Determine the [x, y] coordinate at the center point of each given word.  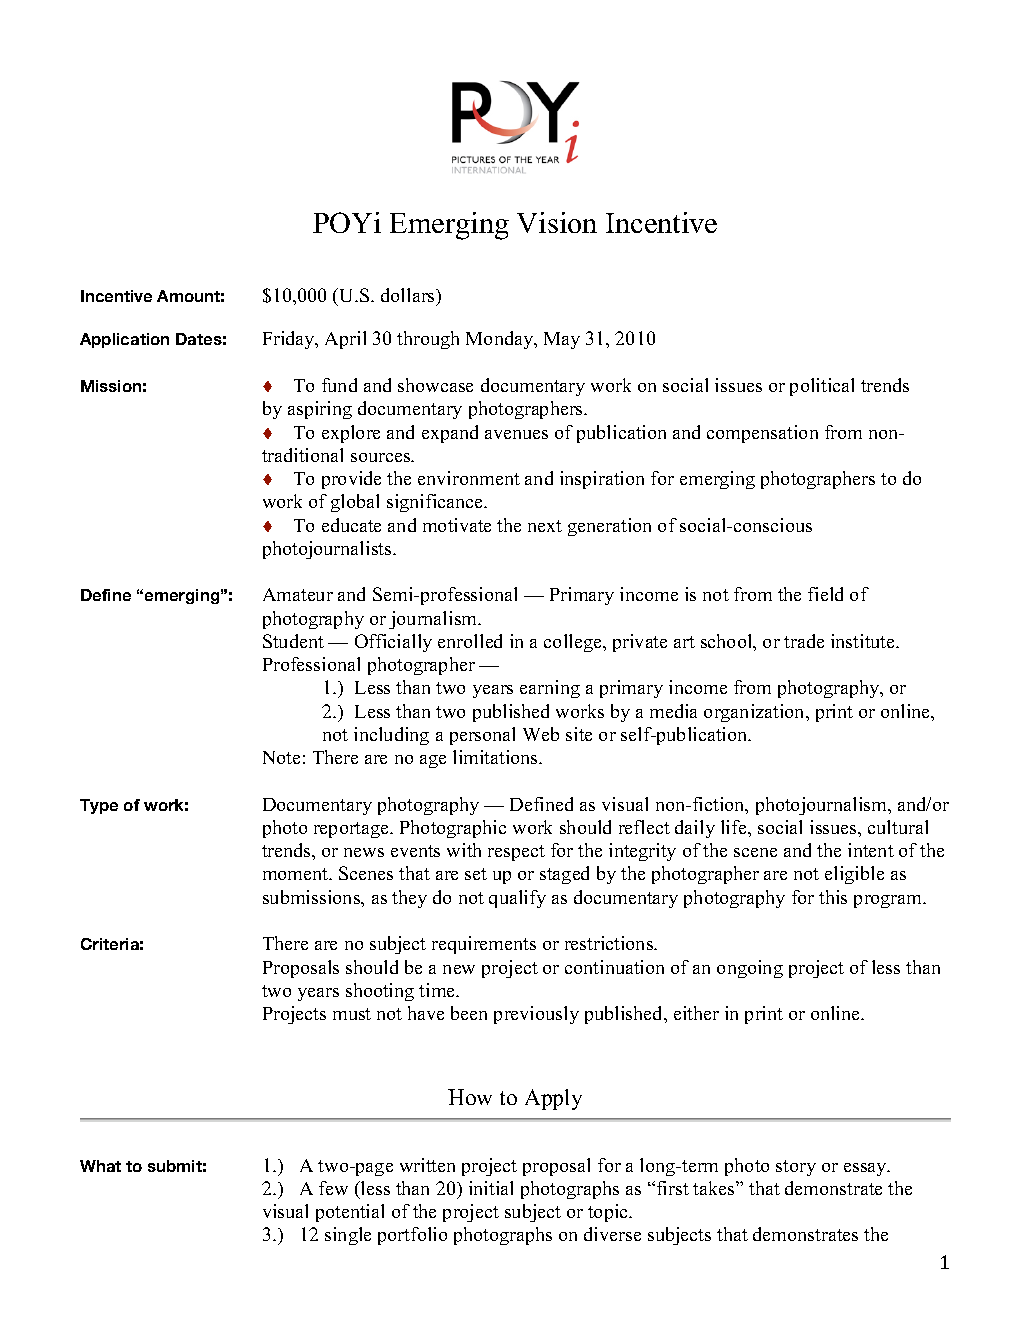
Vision [557, 222]
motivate [457, 525]
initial [491, 1188]
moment [297, 874]
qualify [517, 899]
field [825, 594]
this [833, 897]
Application [124, 340]
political [822, 387]
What [100, 1166]
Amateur [298, 594]
